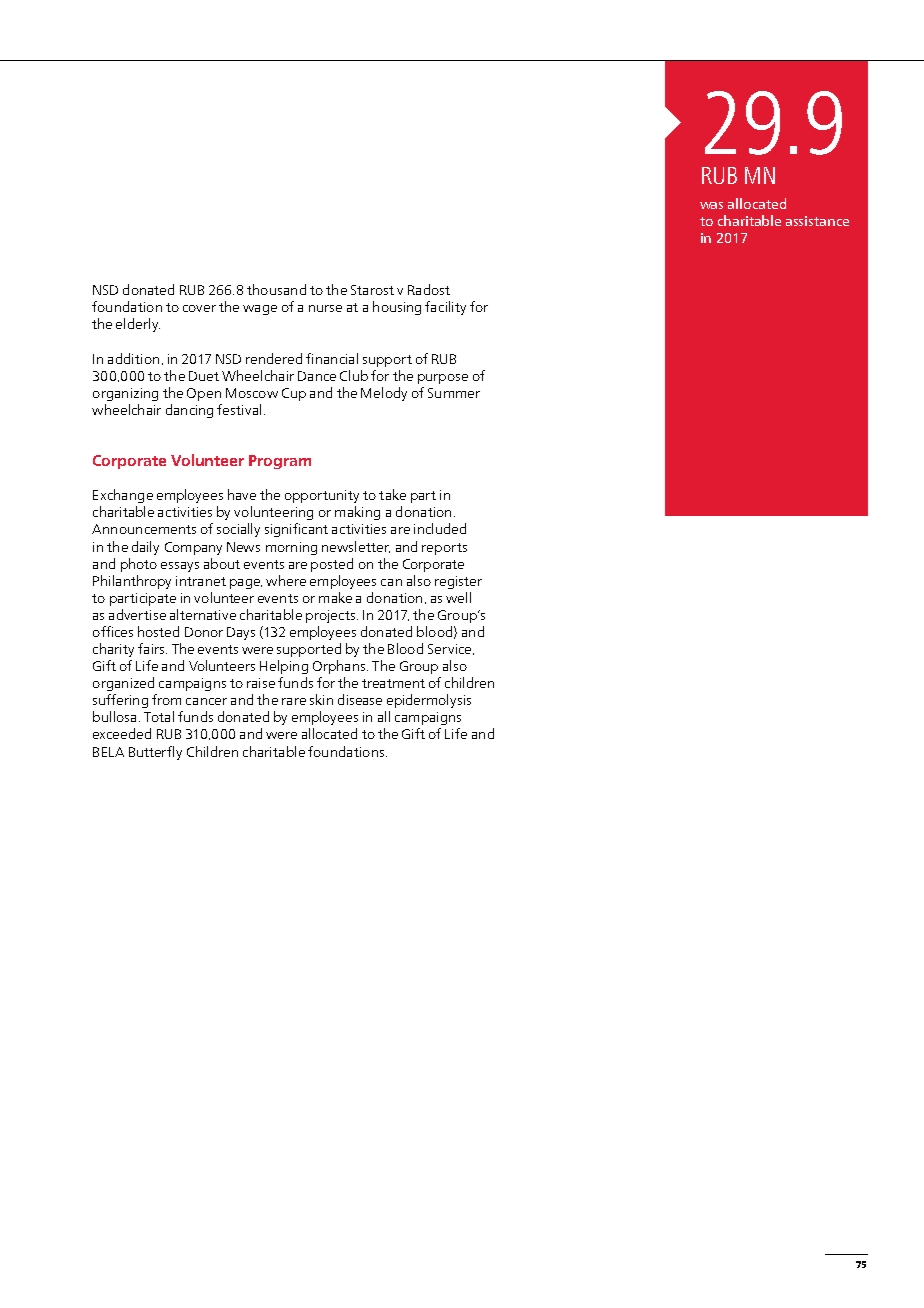  What do you see at coordinates (443, 379) in the image?
I see `purpose` at bounding box center [443, 379].
